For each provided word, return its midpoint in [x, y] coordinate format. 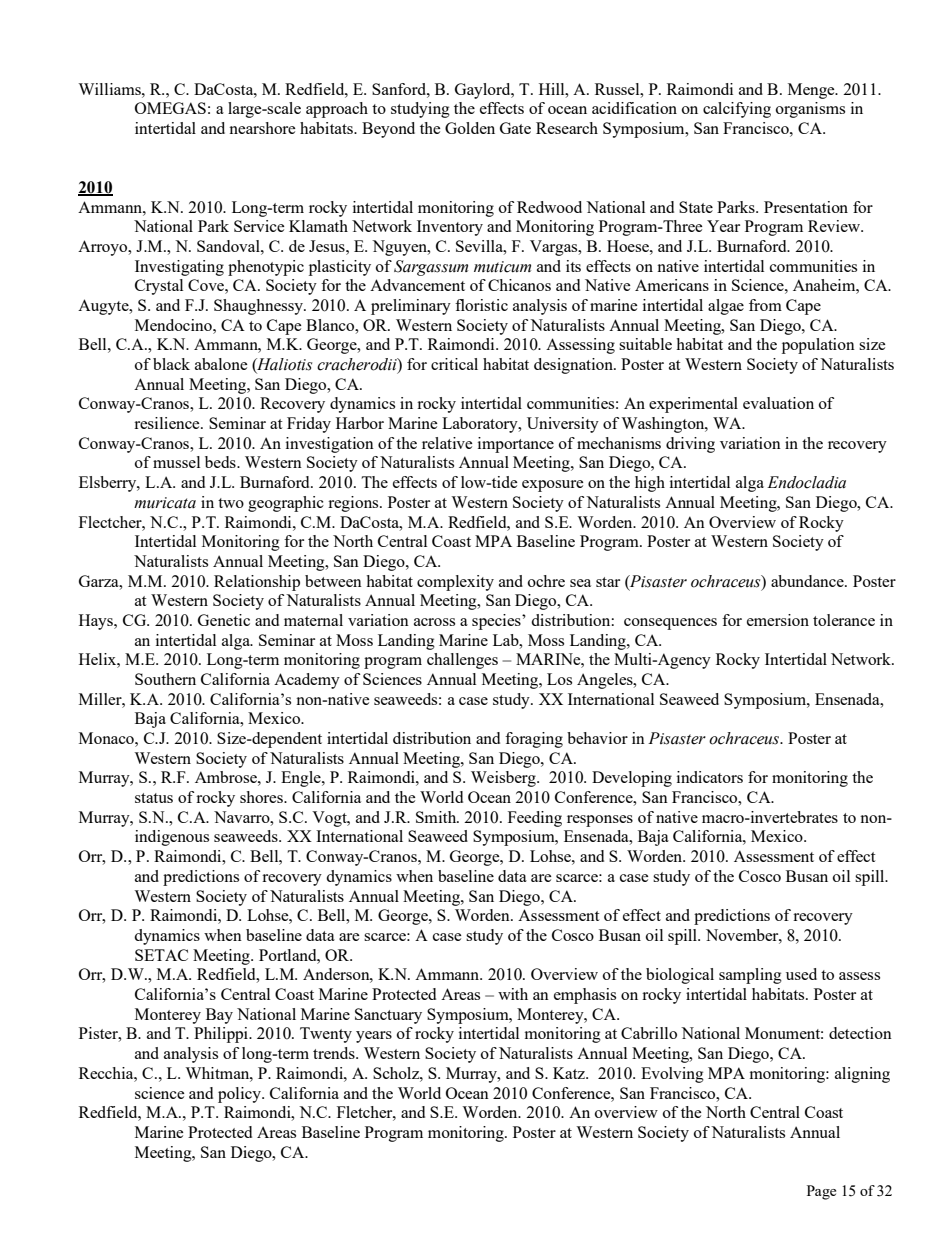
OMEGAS [170, 108]
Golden [470, 128]
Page [821, 1192]
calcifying [737, 110]
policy [240, 1095]
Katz [570, 1073]
